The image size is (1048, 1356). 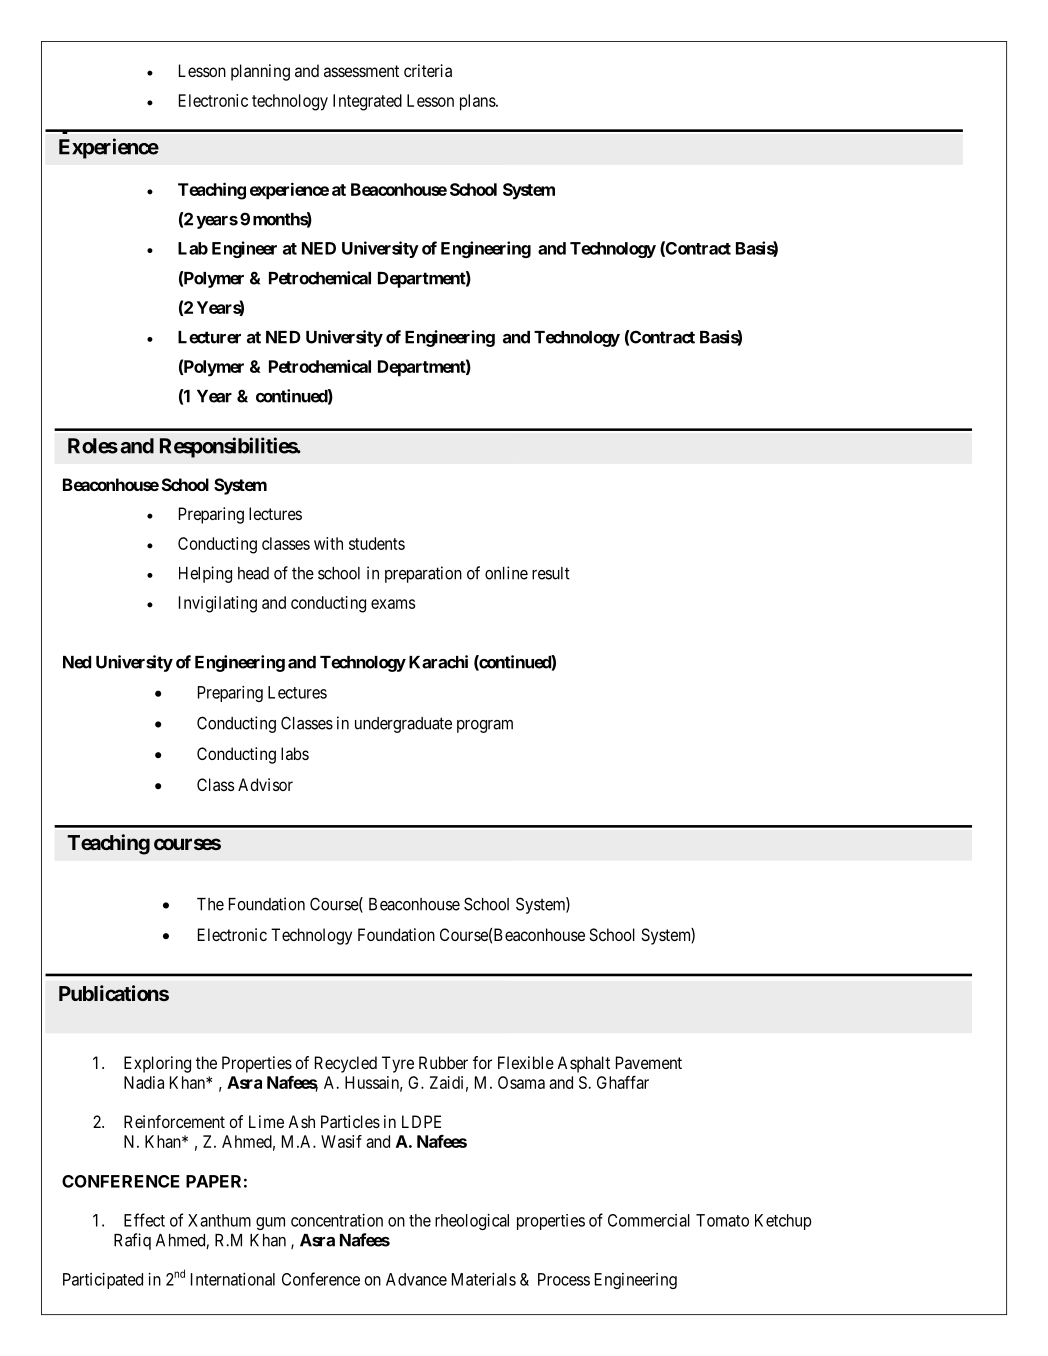 I want to click on Effect, so click(x=144, y=1220).
